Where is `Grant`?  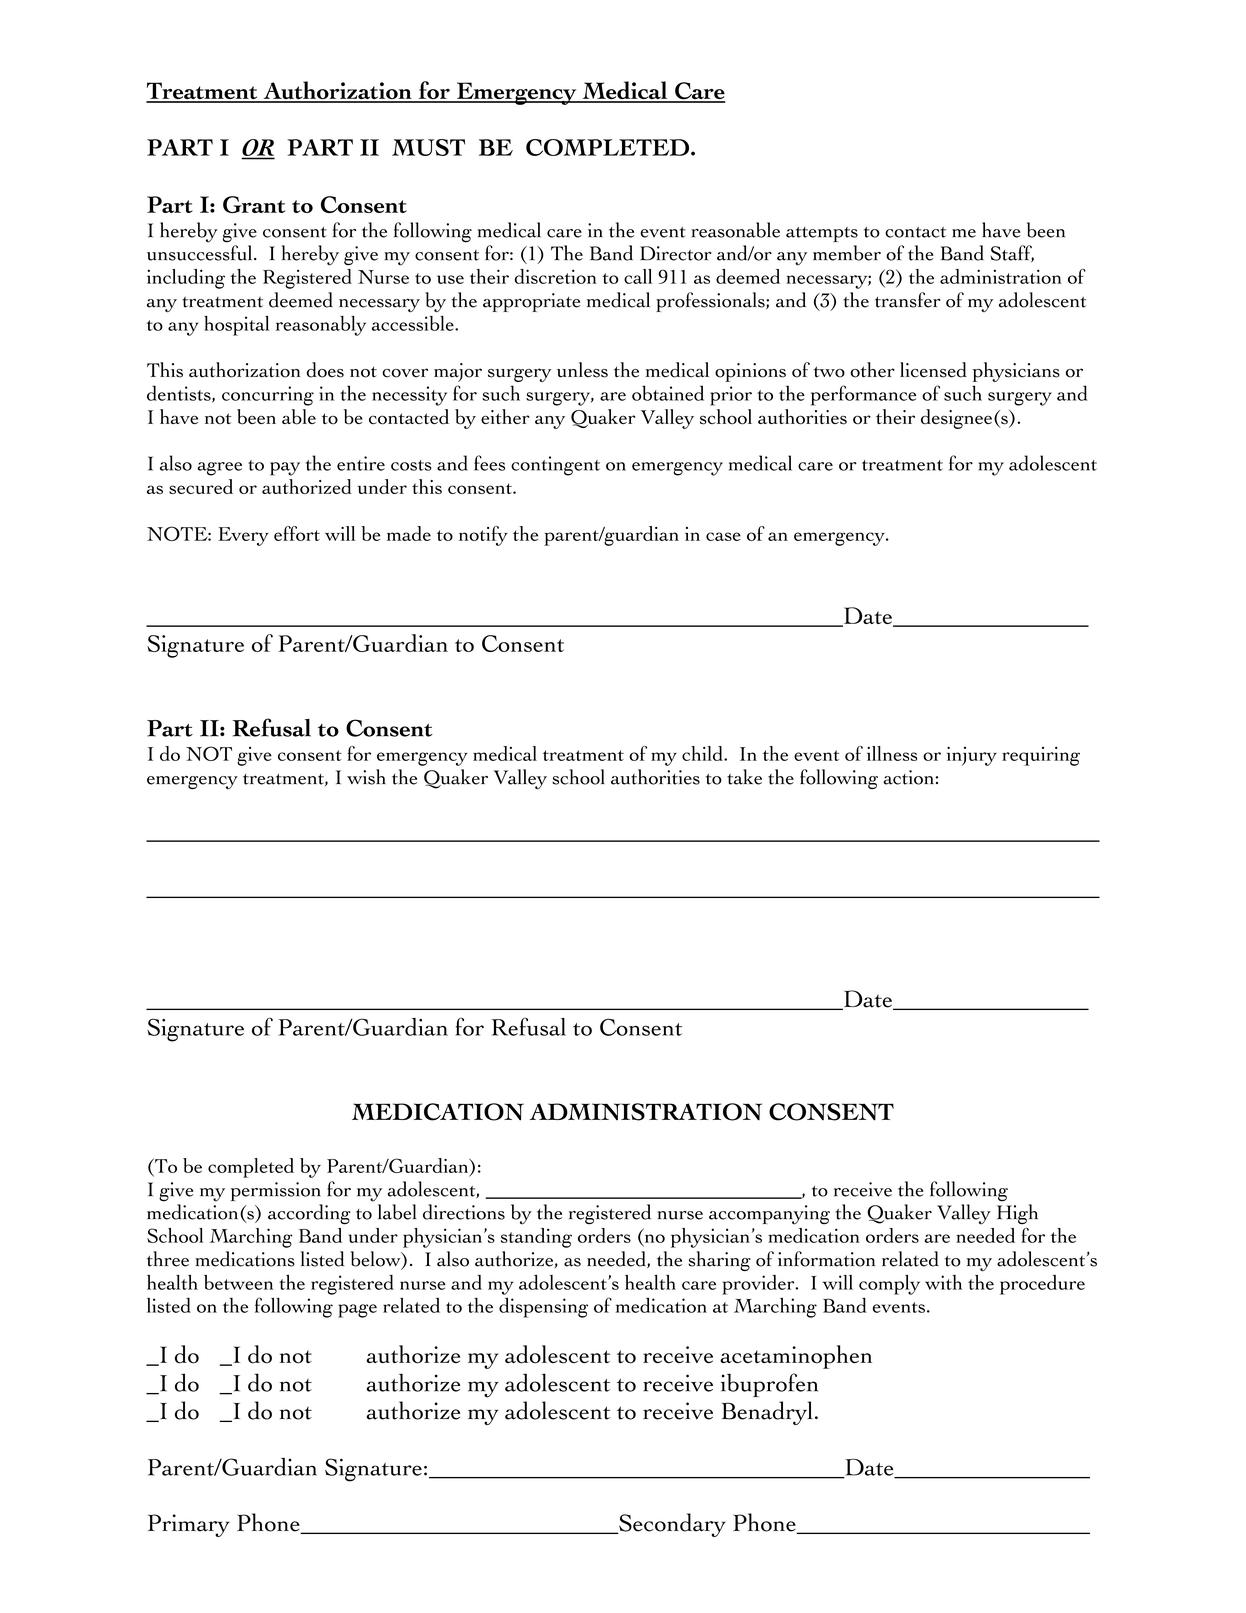
Grant is located at coordinates (254, 204).
